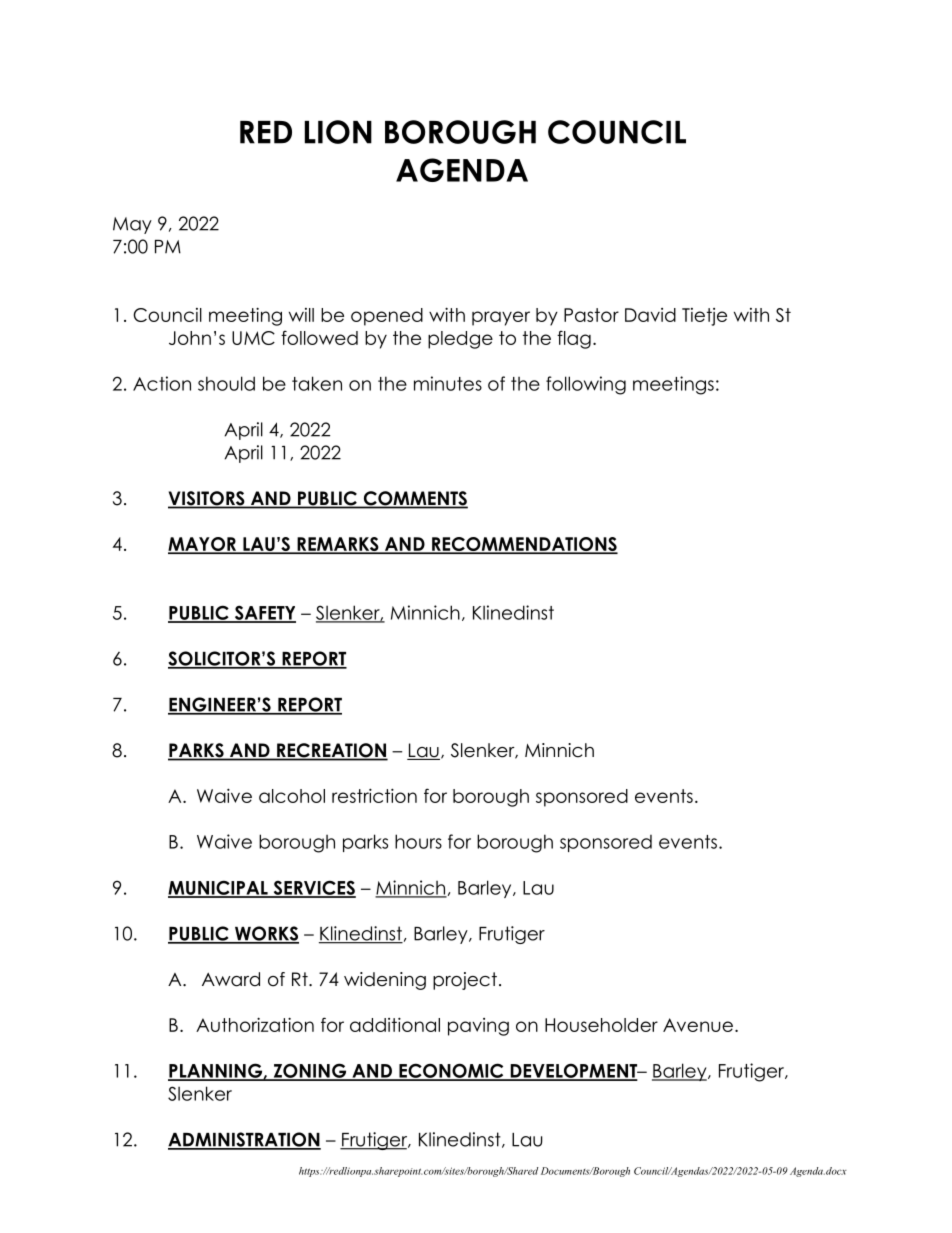 This screenshot has height=1233, width=952. Describe the element at coordinates (253, 338) in the screenshot. I see `UMC` at that location.
